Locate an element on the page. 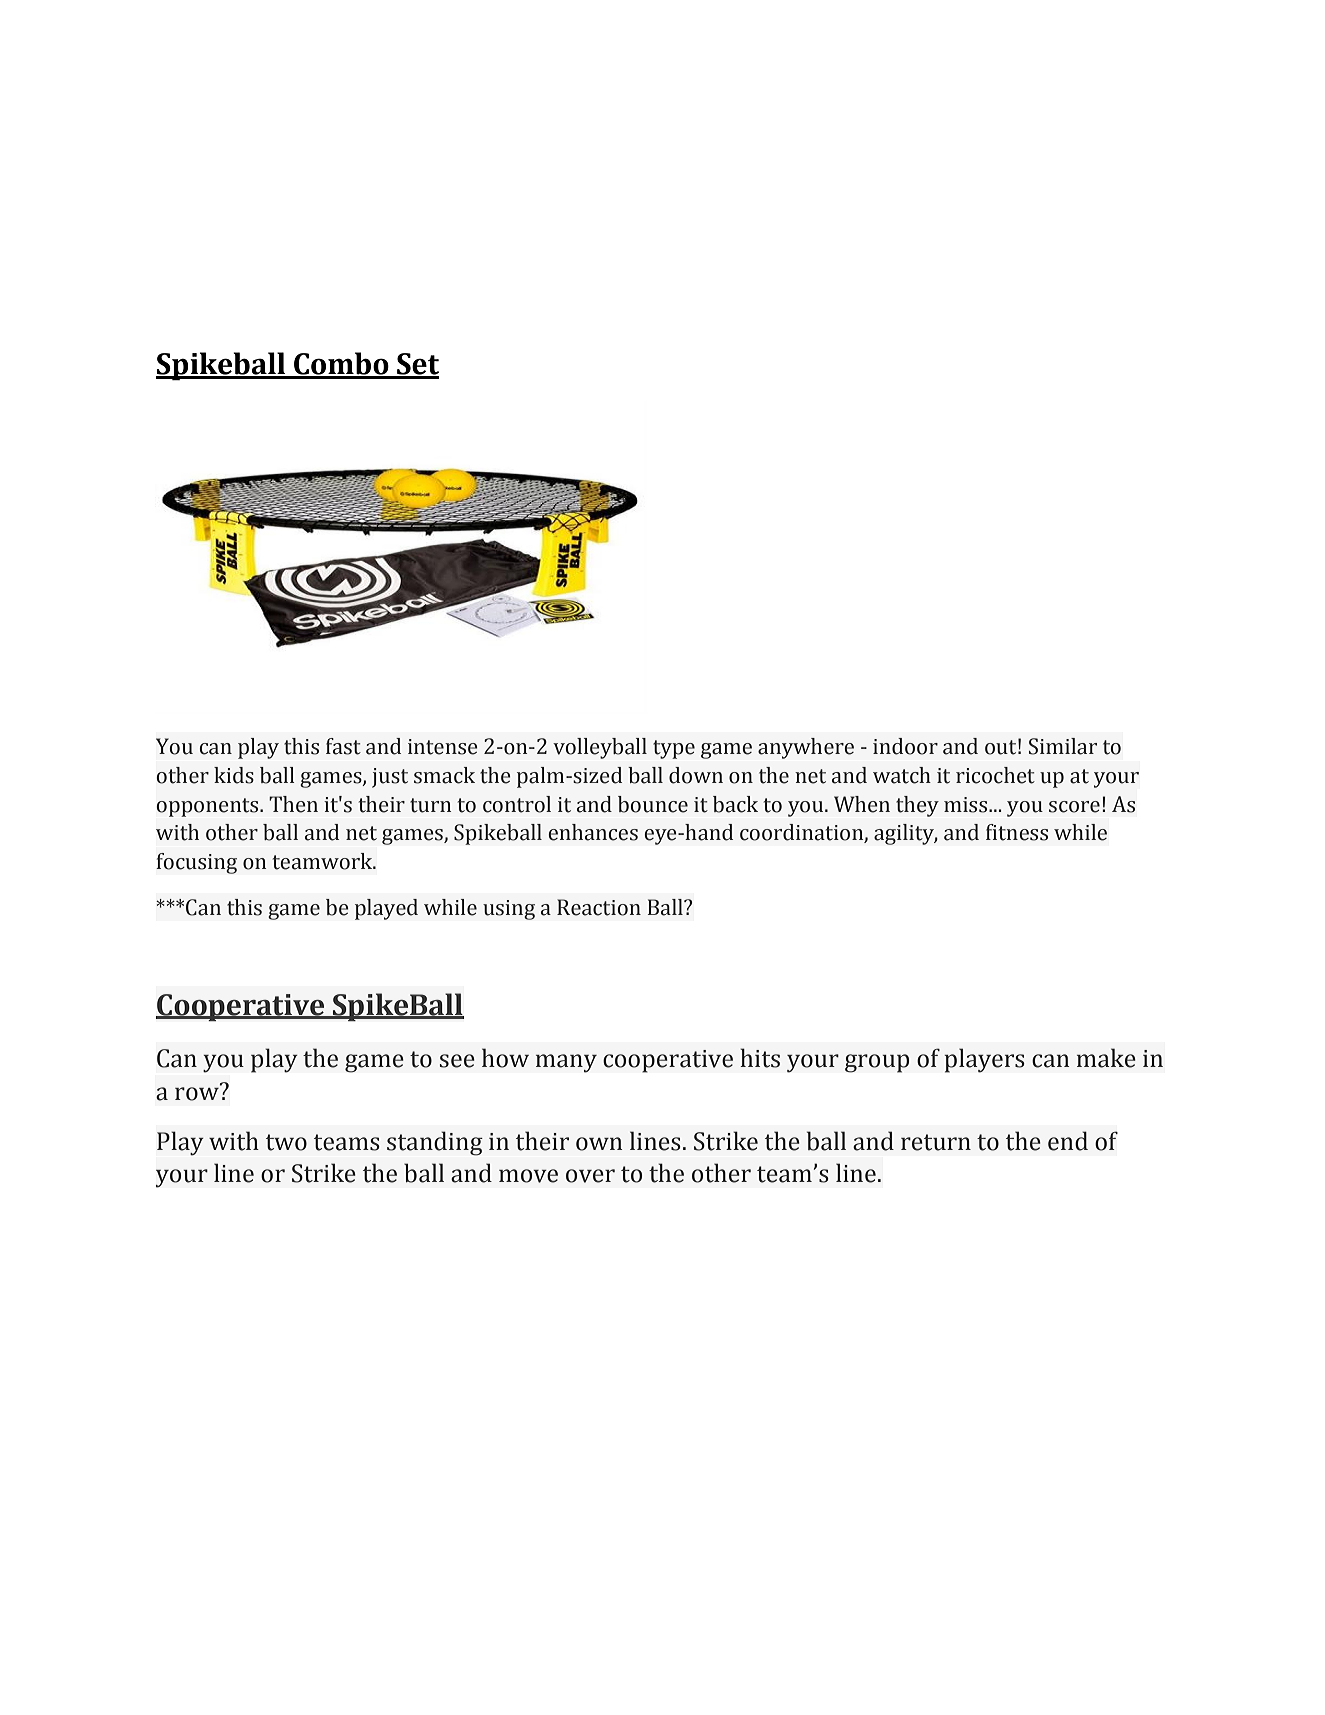 Image resolution: width=1325 pixels, height=1715 pixels. make is located at coordinates (1106, 1058).
